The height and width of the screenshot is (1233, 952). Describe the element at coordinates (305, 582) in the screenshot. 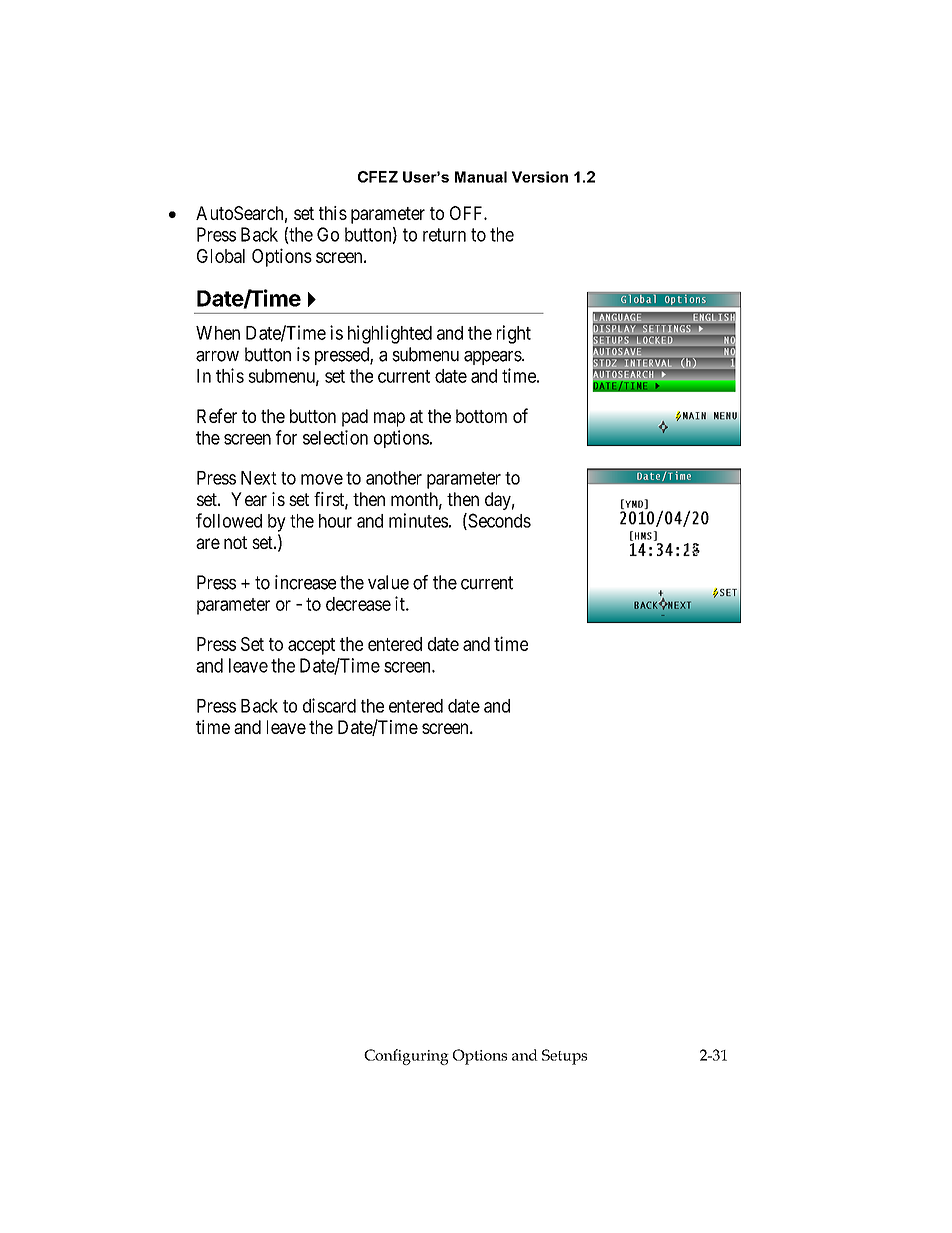

I see `increase` at that location.
